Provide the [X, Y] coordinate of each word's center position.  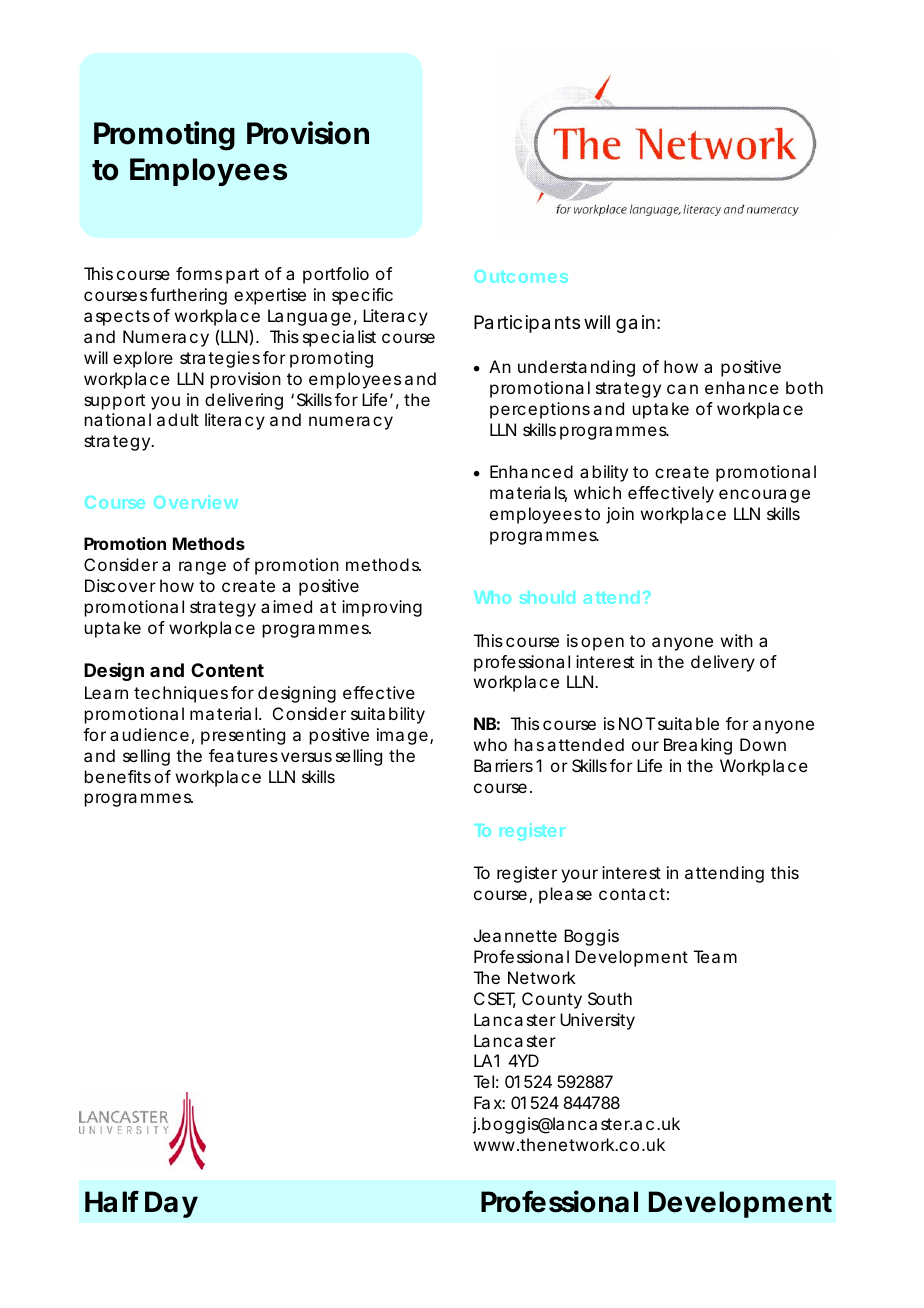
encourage [764, 496]
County [552, 1000]
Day [171, 1204]
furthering [188, 296]
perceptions [540, 410]
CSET [495, 1000]
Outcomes [521, 276]
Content [227, 670]
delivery [723, 663]
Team [715, 956]
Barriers [503, 765]
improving [382, 608]
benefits [118, 776]
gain [635, 324]
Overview [196, 502]
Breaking [698, 746]
